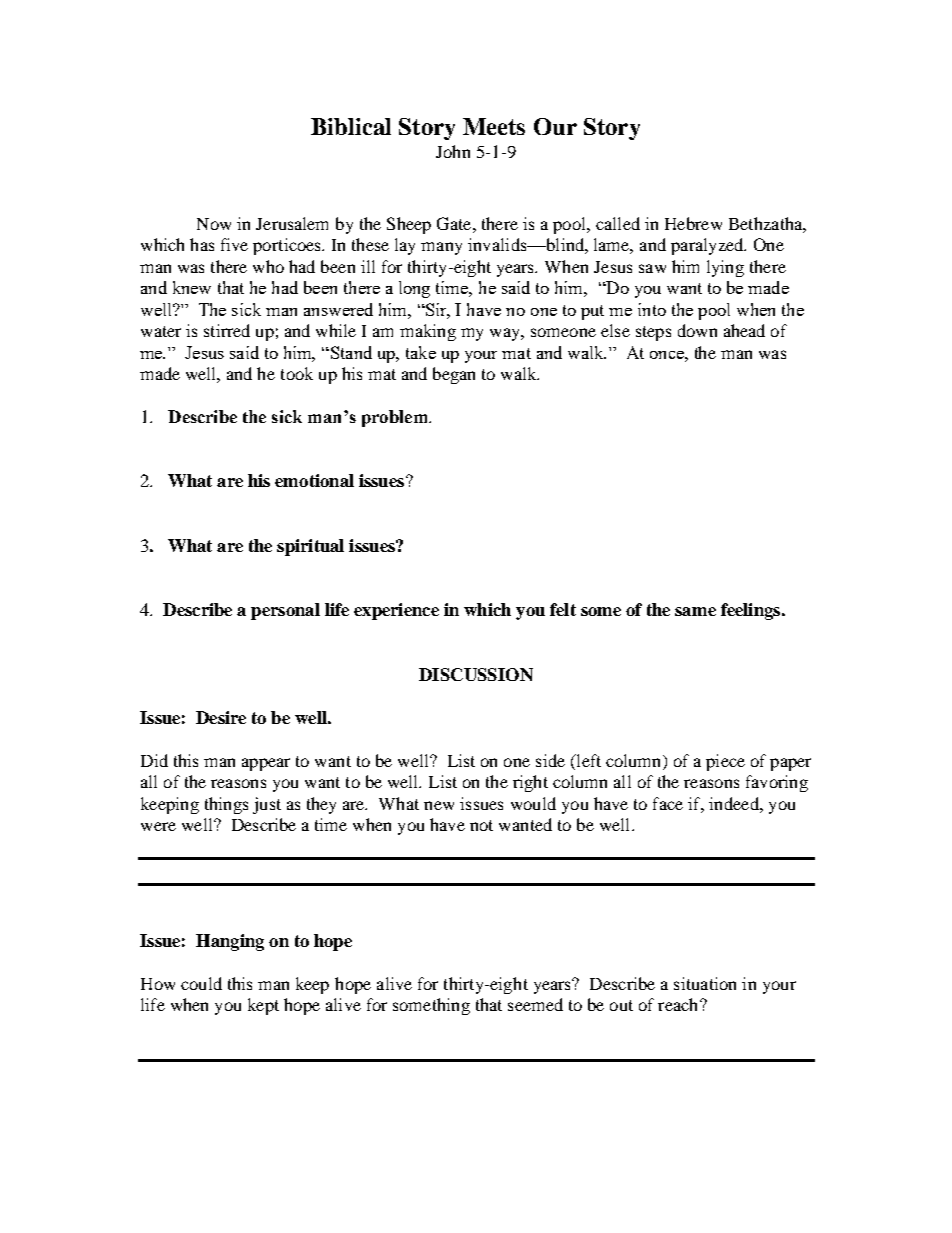 This document has width=952, height=1233. What do you see at coordinates (697, 330) in the document?
I see `down` at bounding box center [697, 330].
